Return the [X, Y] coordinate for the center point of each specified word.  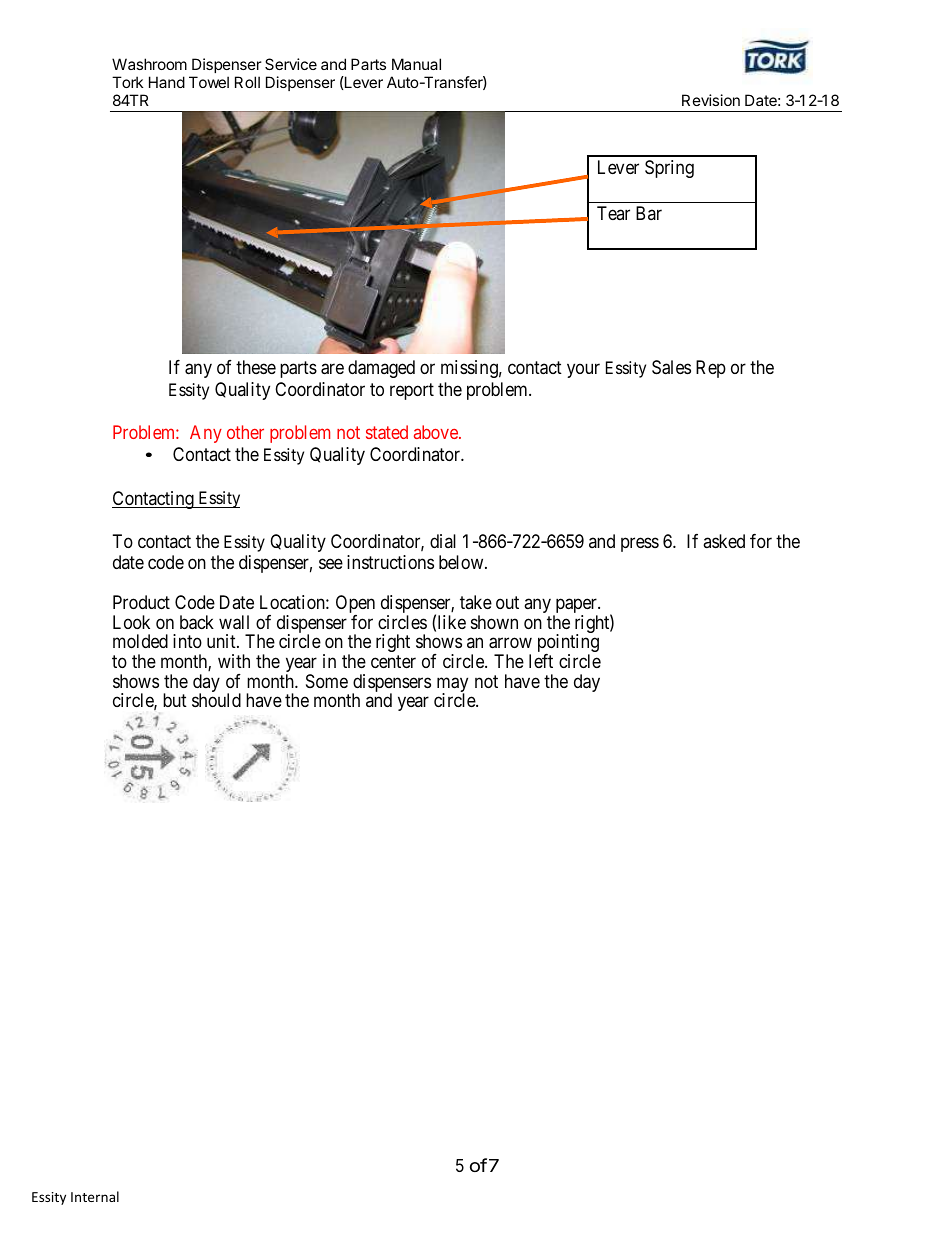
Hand [167, 82]
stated [387, 432]
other [245, 432]
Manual [416, 64]
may [452, 686]
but [175, 700]
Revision [711, 100]
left [541, 661]
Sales [671, 367]
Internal [95, 1196]
